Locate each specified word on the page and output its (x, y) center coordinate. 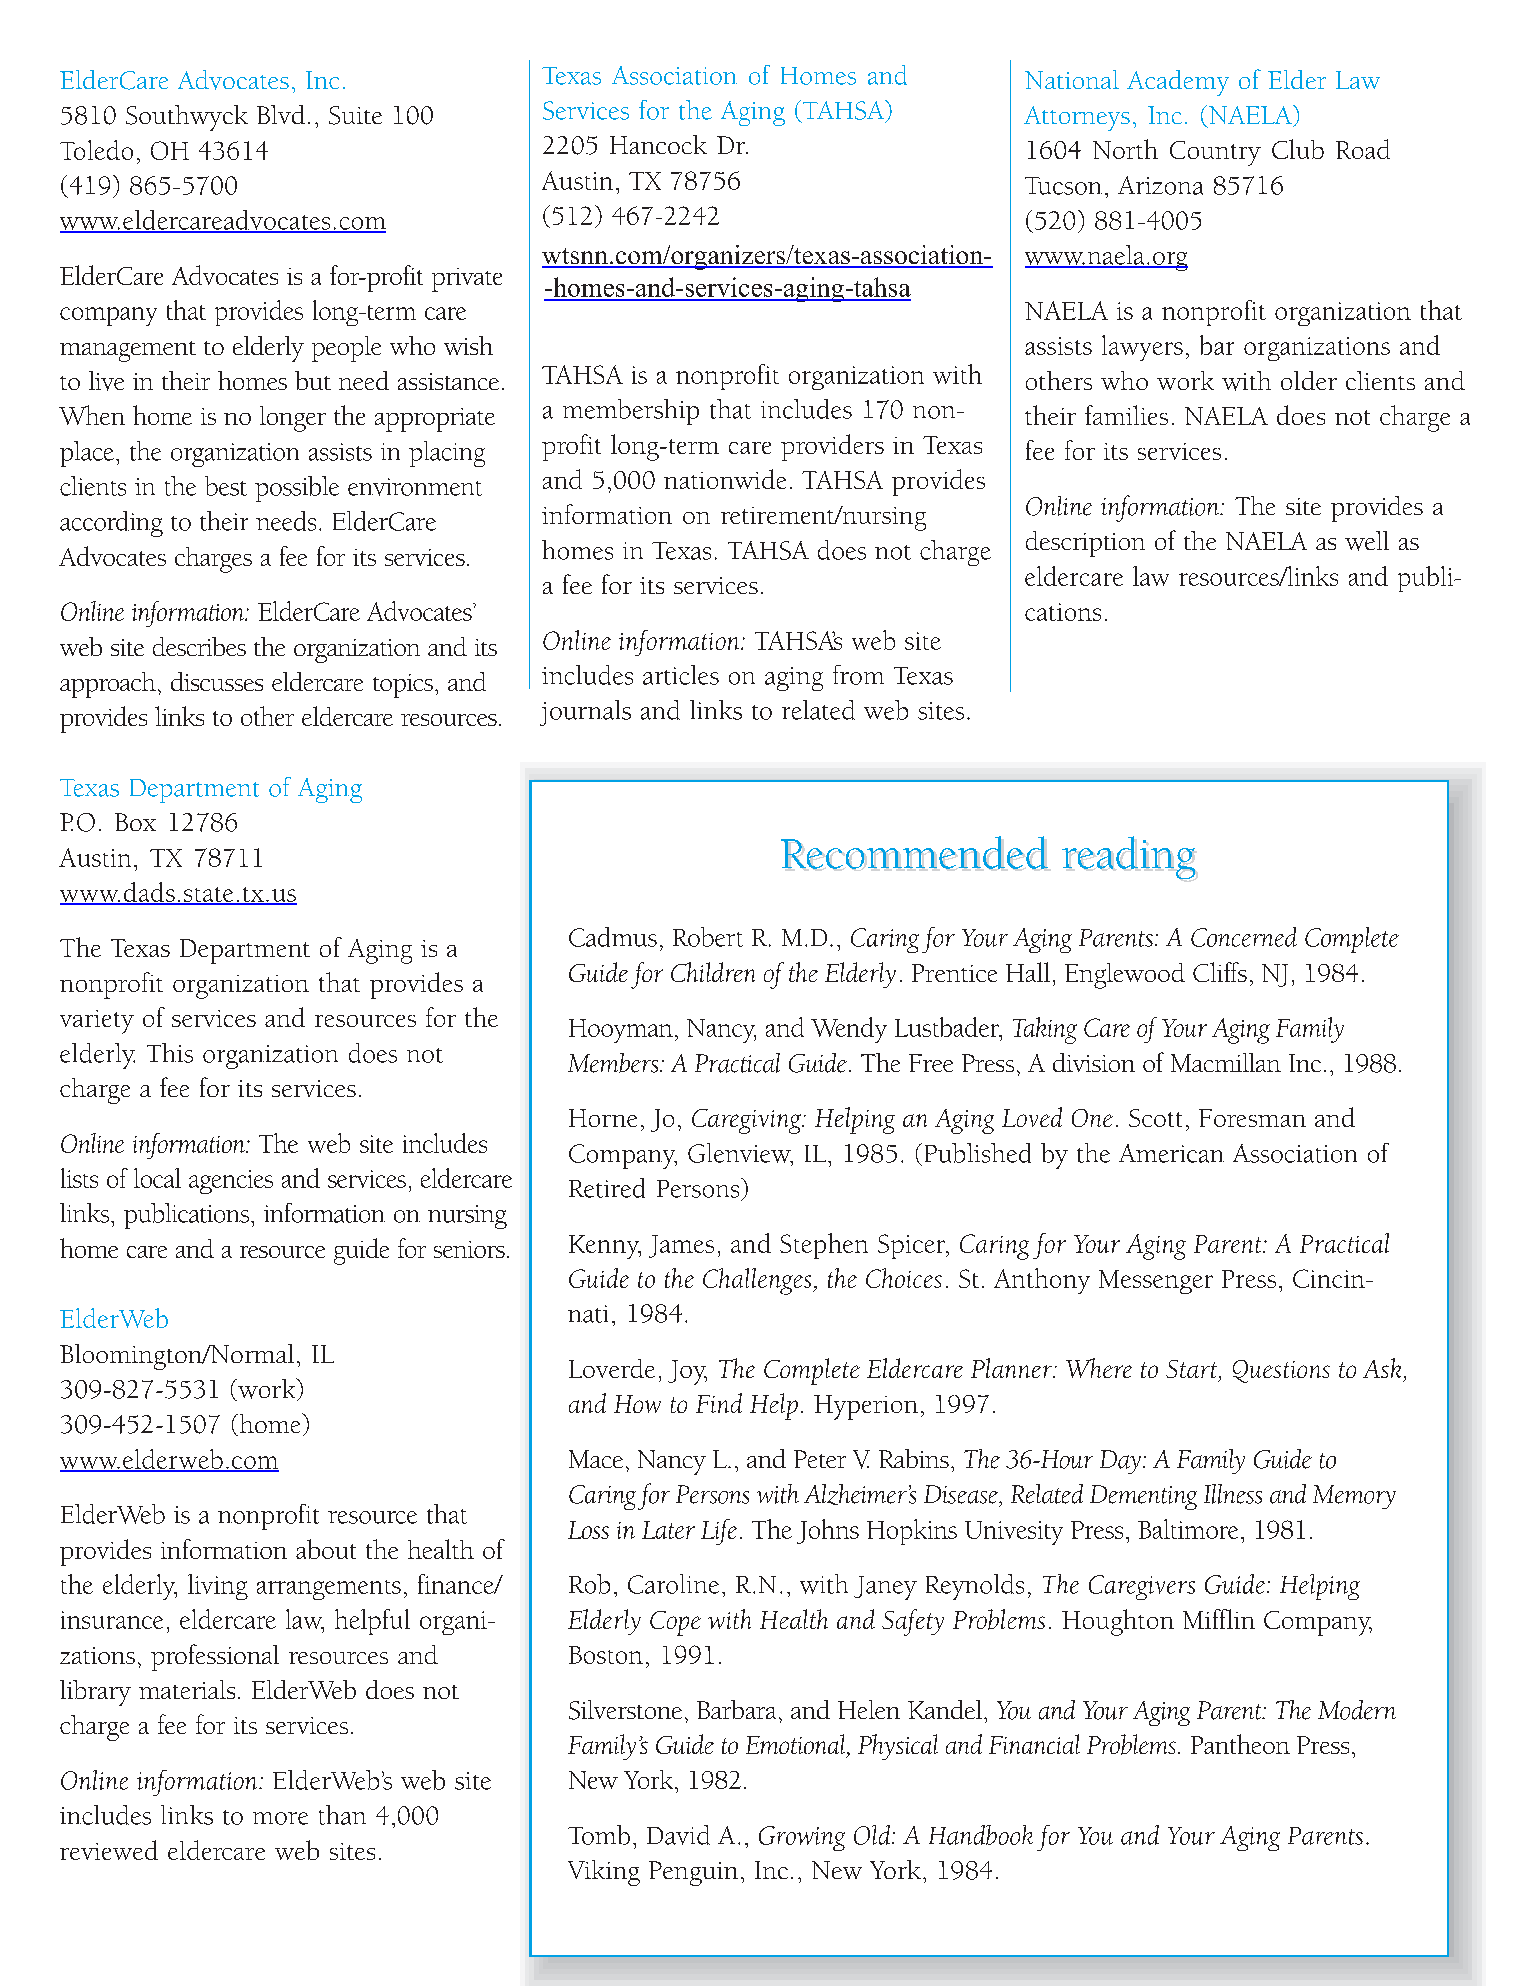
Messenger (1156, 1282)
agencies (231, 1182)
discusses (217, 681)
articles (681, 675)
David (678, 1835)
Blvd (281, 114)
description (1085, 544)
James (681, 1246)
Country (1215, 153)
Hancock (658, 144)
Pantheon (1240, 1744)
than (342, 1815)
